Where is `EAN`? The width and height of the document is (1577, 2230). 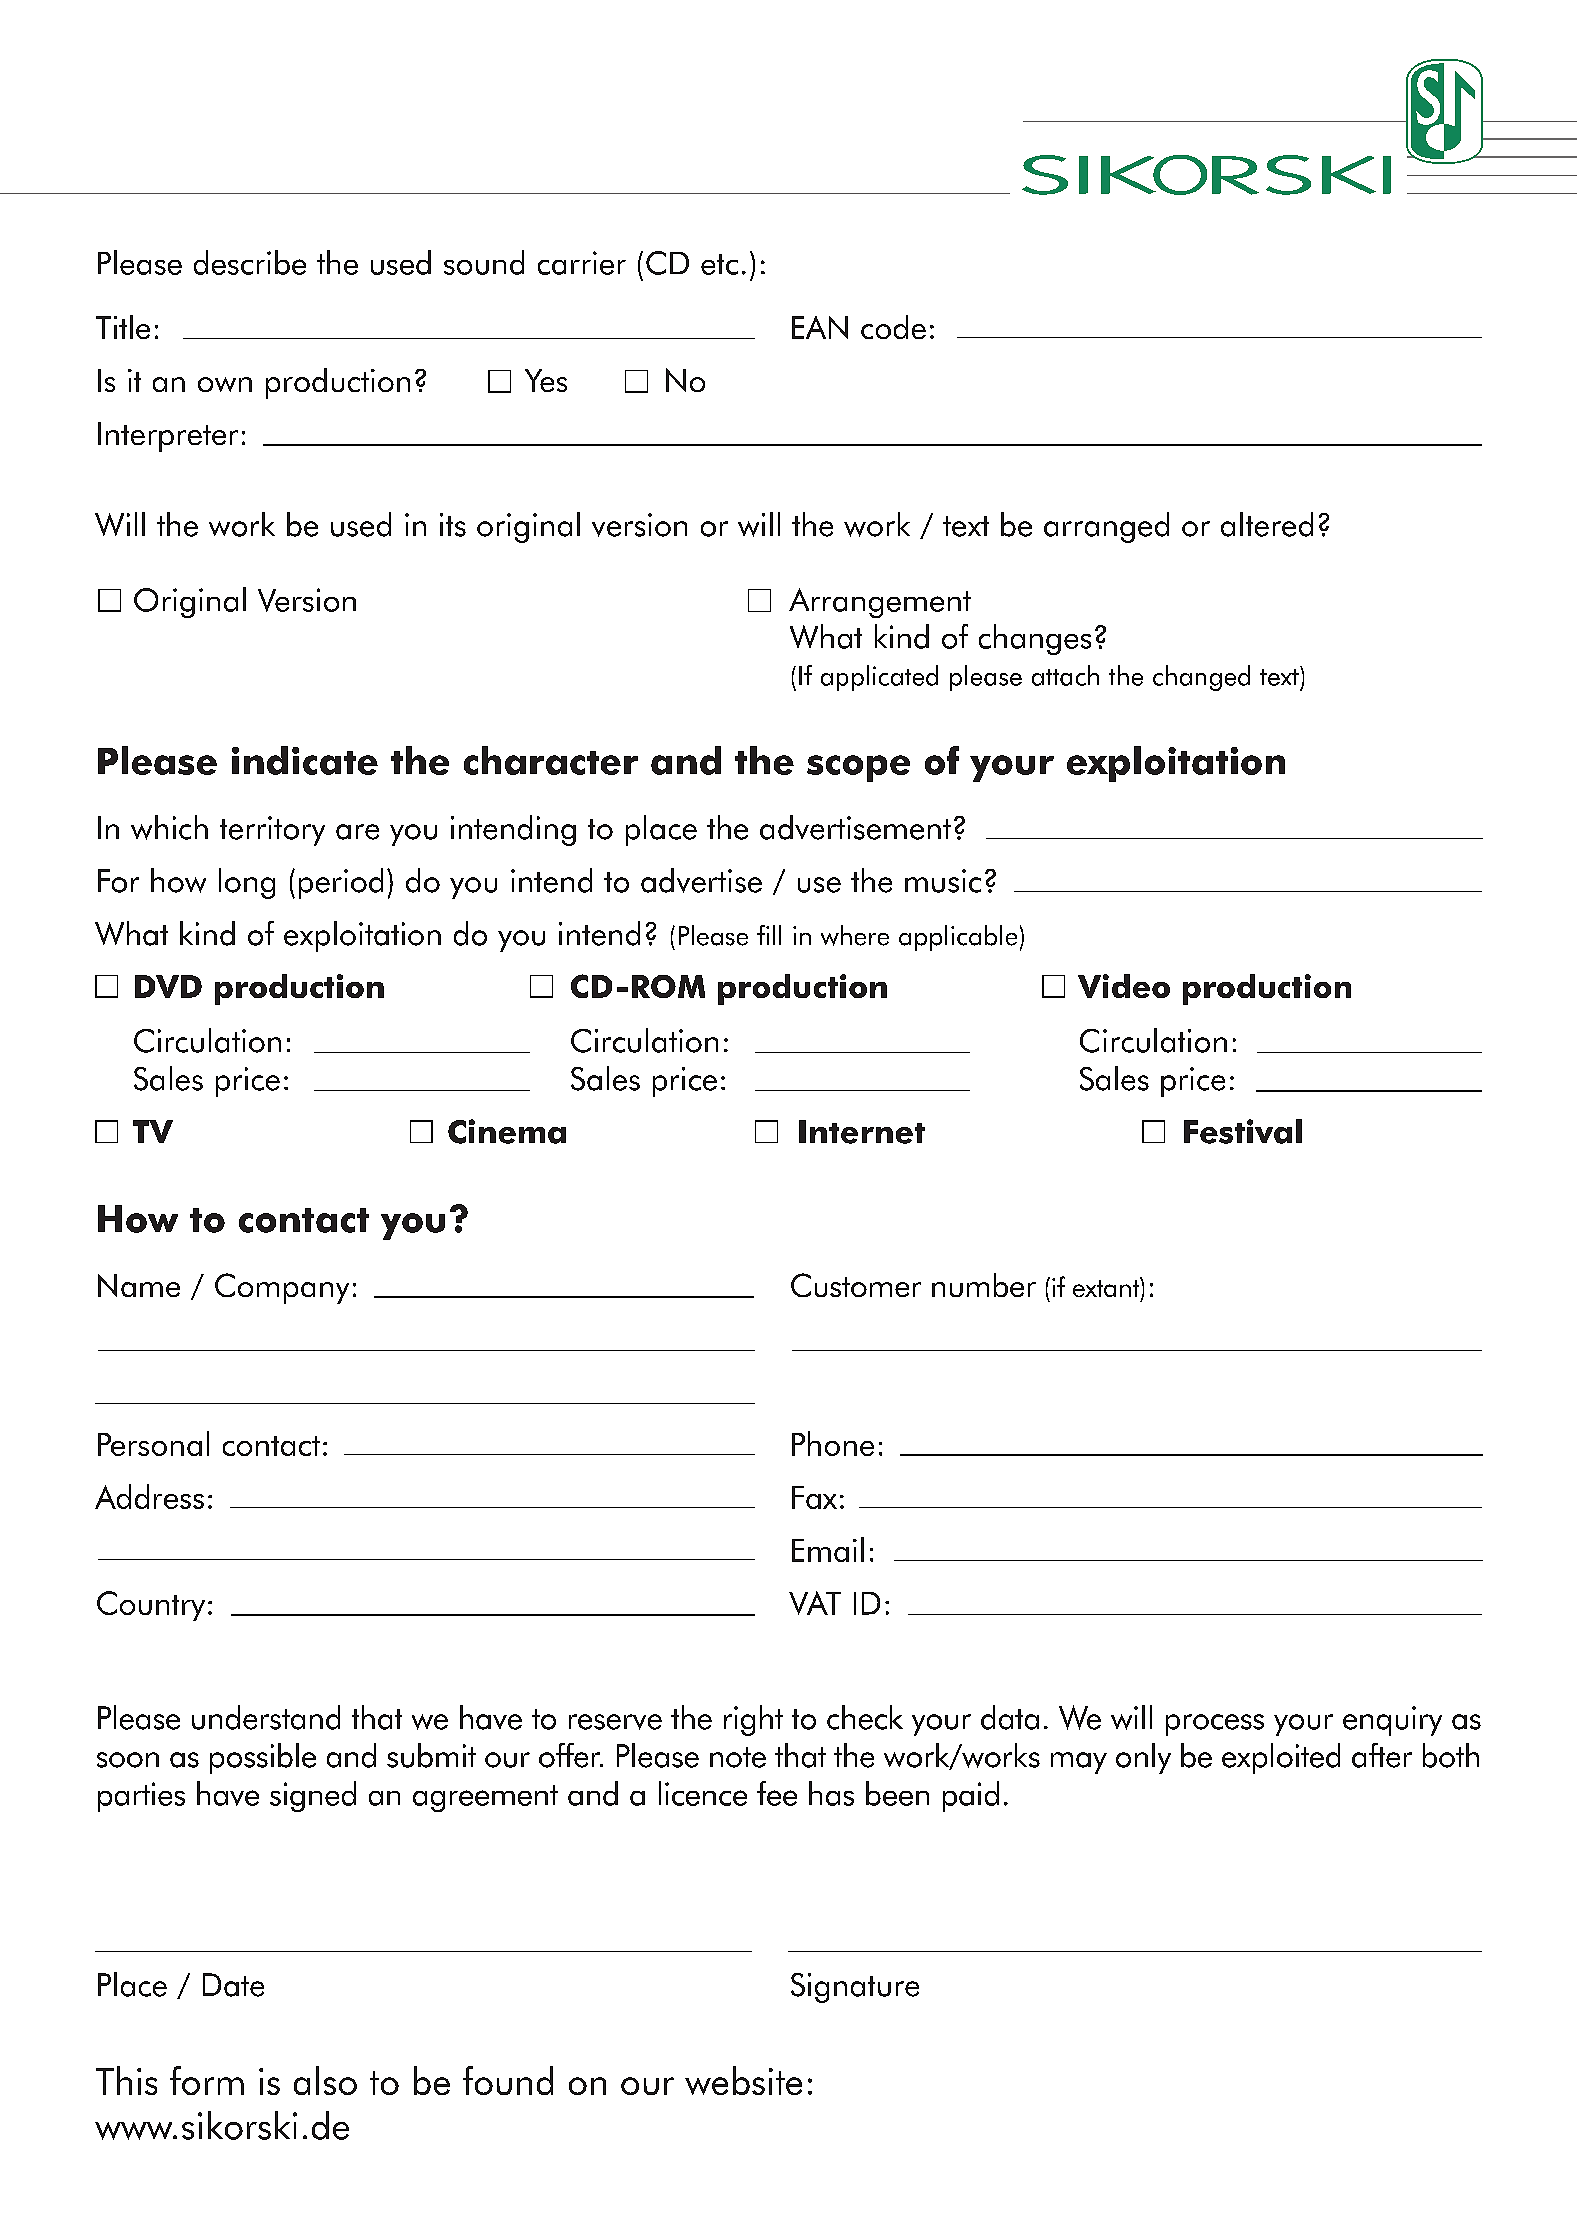 EAN is located at coordinates (820, 327).
